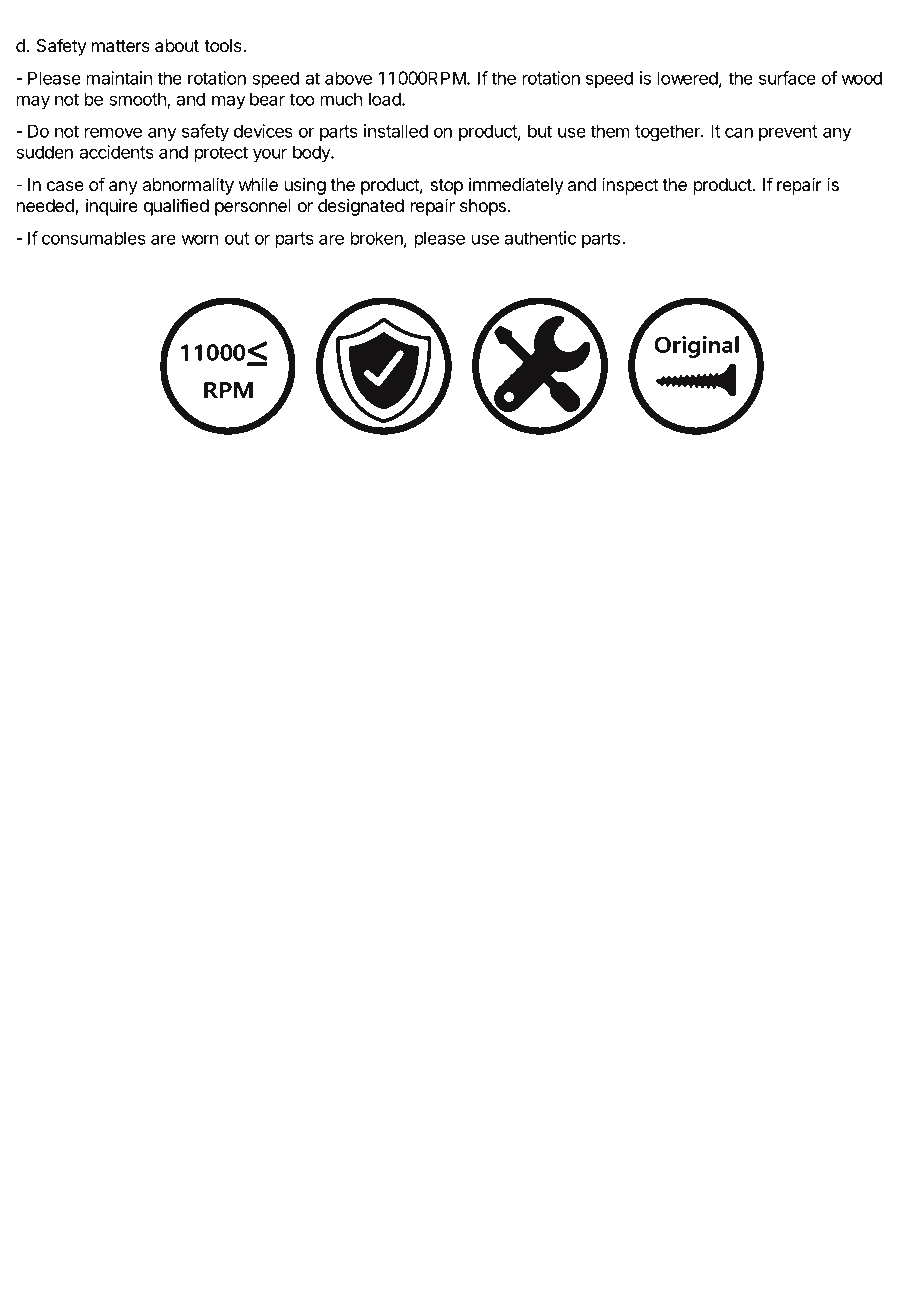  Describe the element at coordinates (787, 78) in the page. I see `surface` at that location.
